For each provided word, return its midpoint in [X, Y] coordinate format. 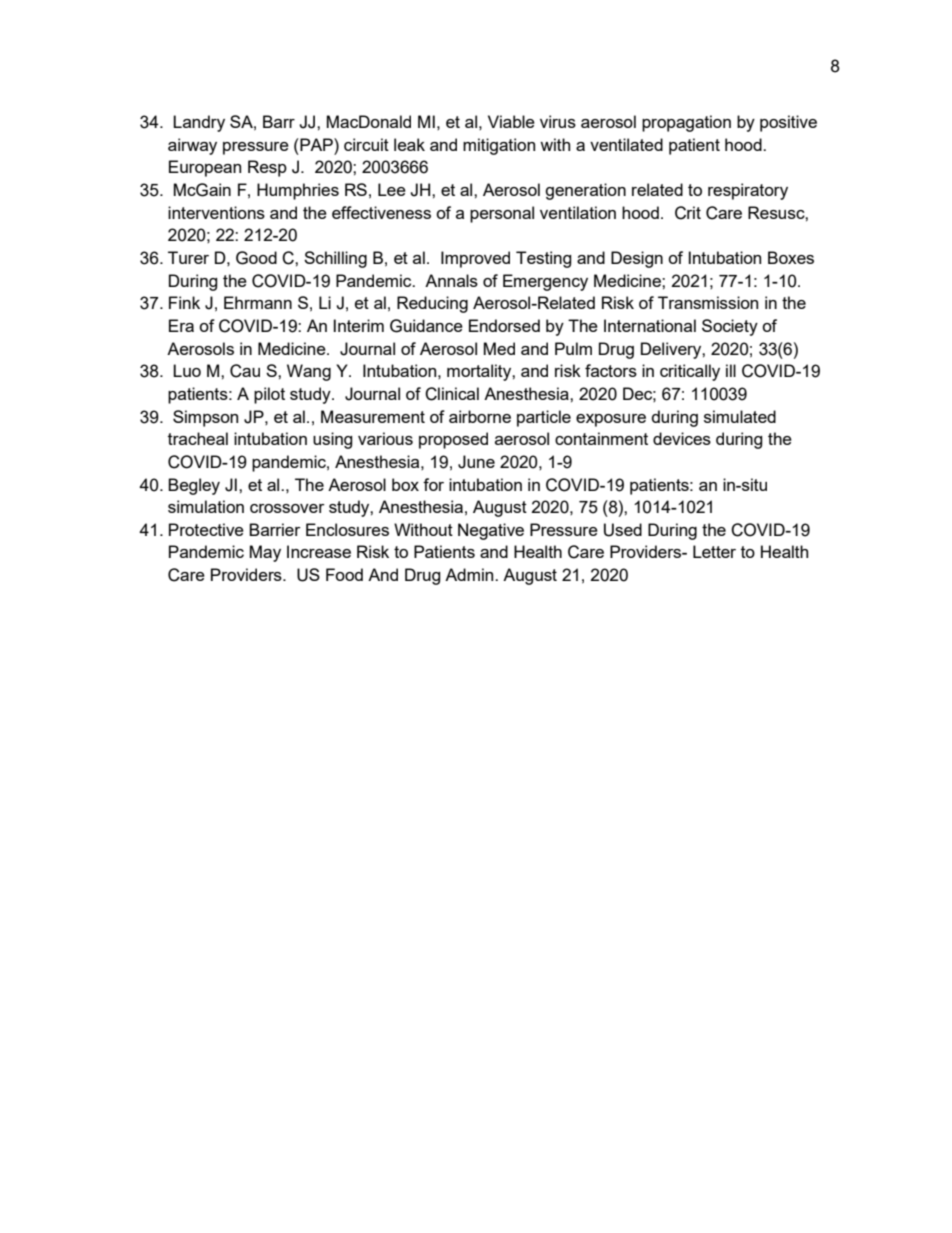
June [476, 462]
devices [682, 438]
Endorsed [504, 325]
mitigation [499, 146]
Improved [475, 259]
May [265, 553]
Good [256, 258]
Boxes [791, 257]
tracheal [198, 438]
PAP [316, 144]
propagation [686, 123]
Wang [309, 372]
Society [730, 327]
